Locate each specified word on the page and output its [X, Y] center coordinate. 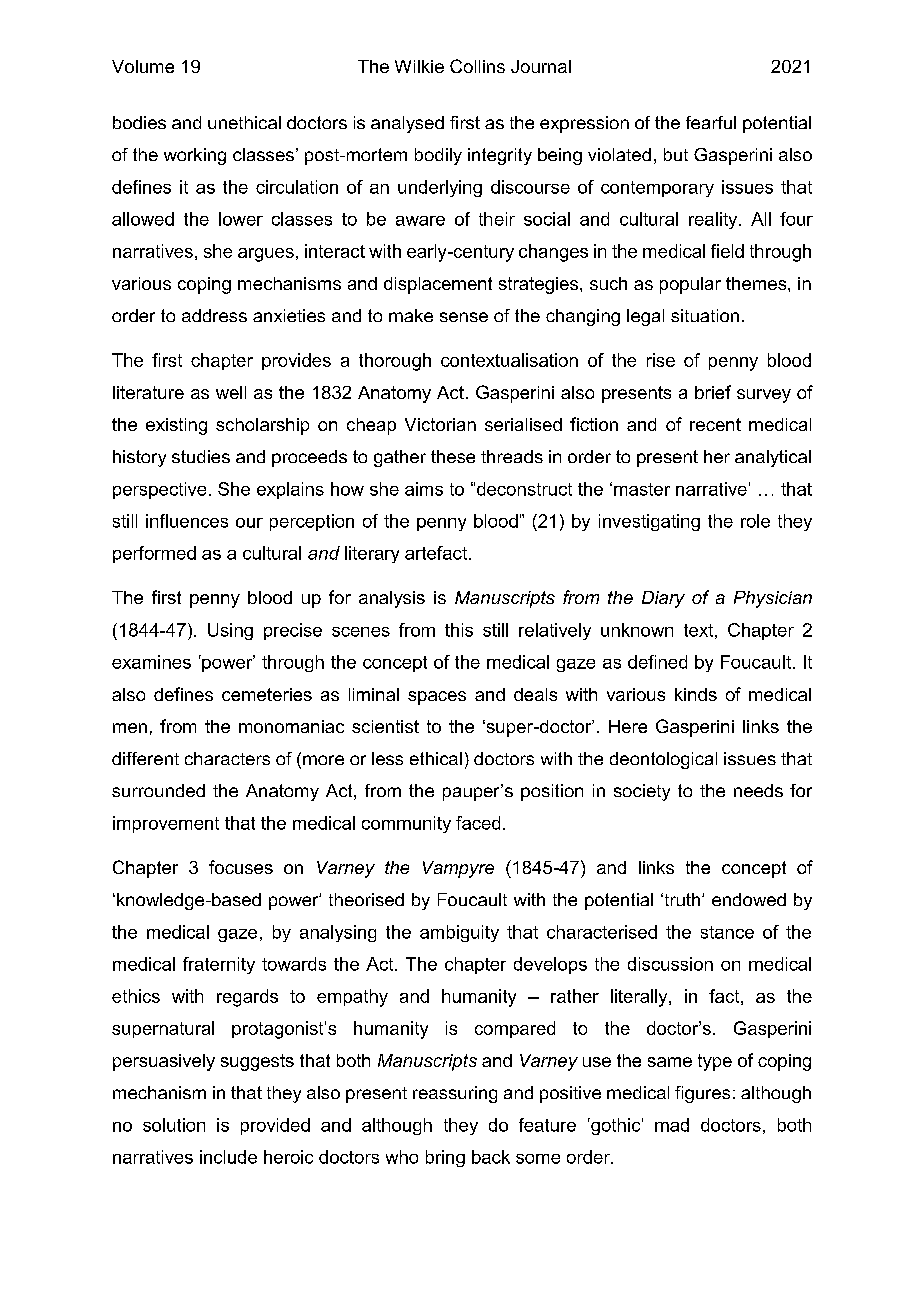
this [459, 630]
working [195, 156]
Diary [663, 599]
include [228, 1157]
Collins [477, 66]
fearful [711, 122]
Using [230, 631]
